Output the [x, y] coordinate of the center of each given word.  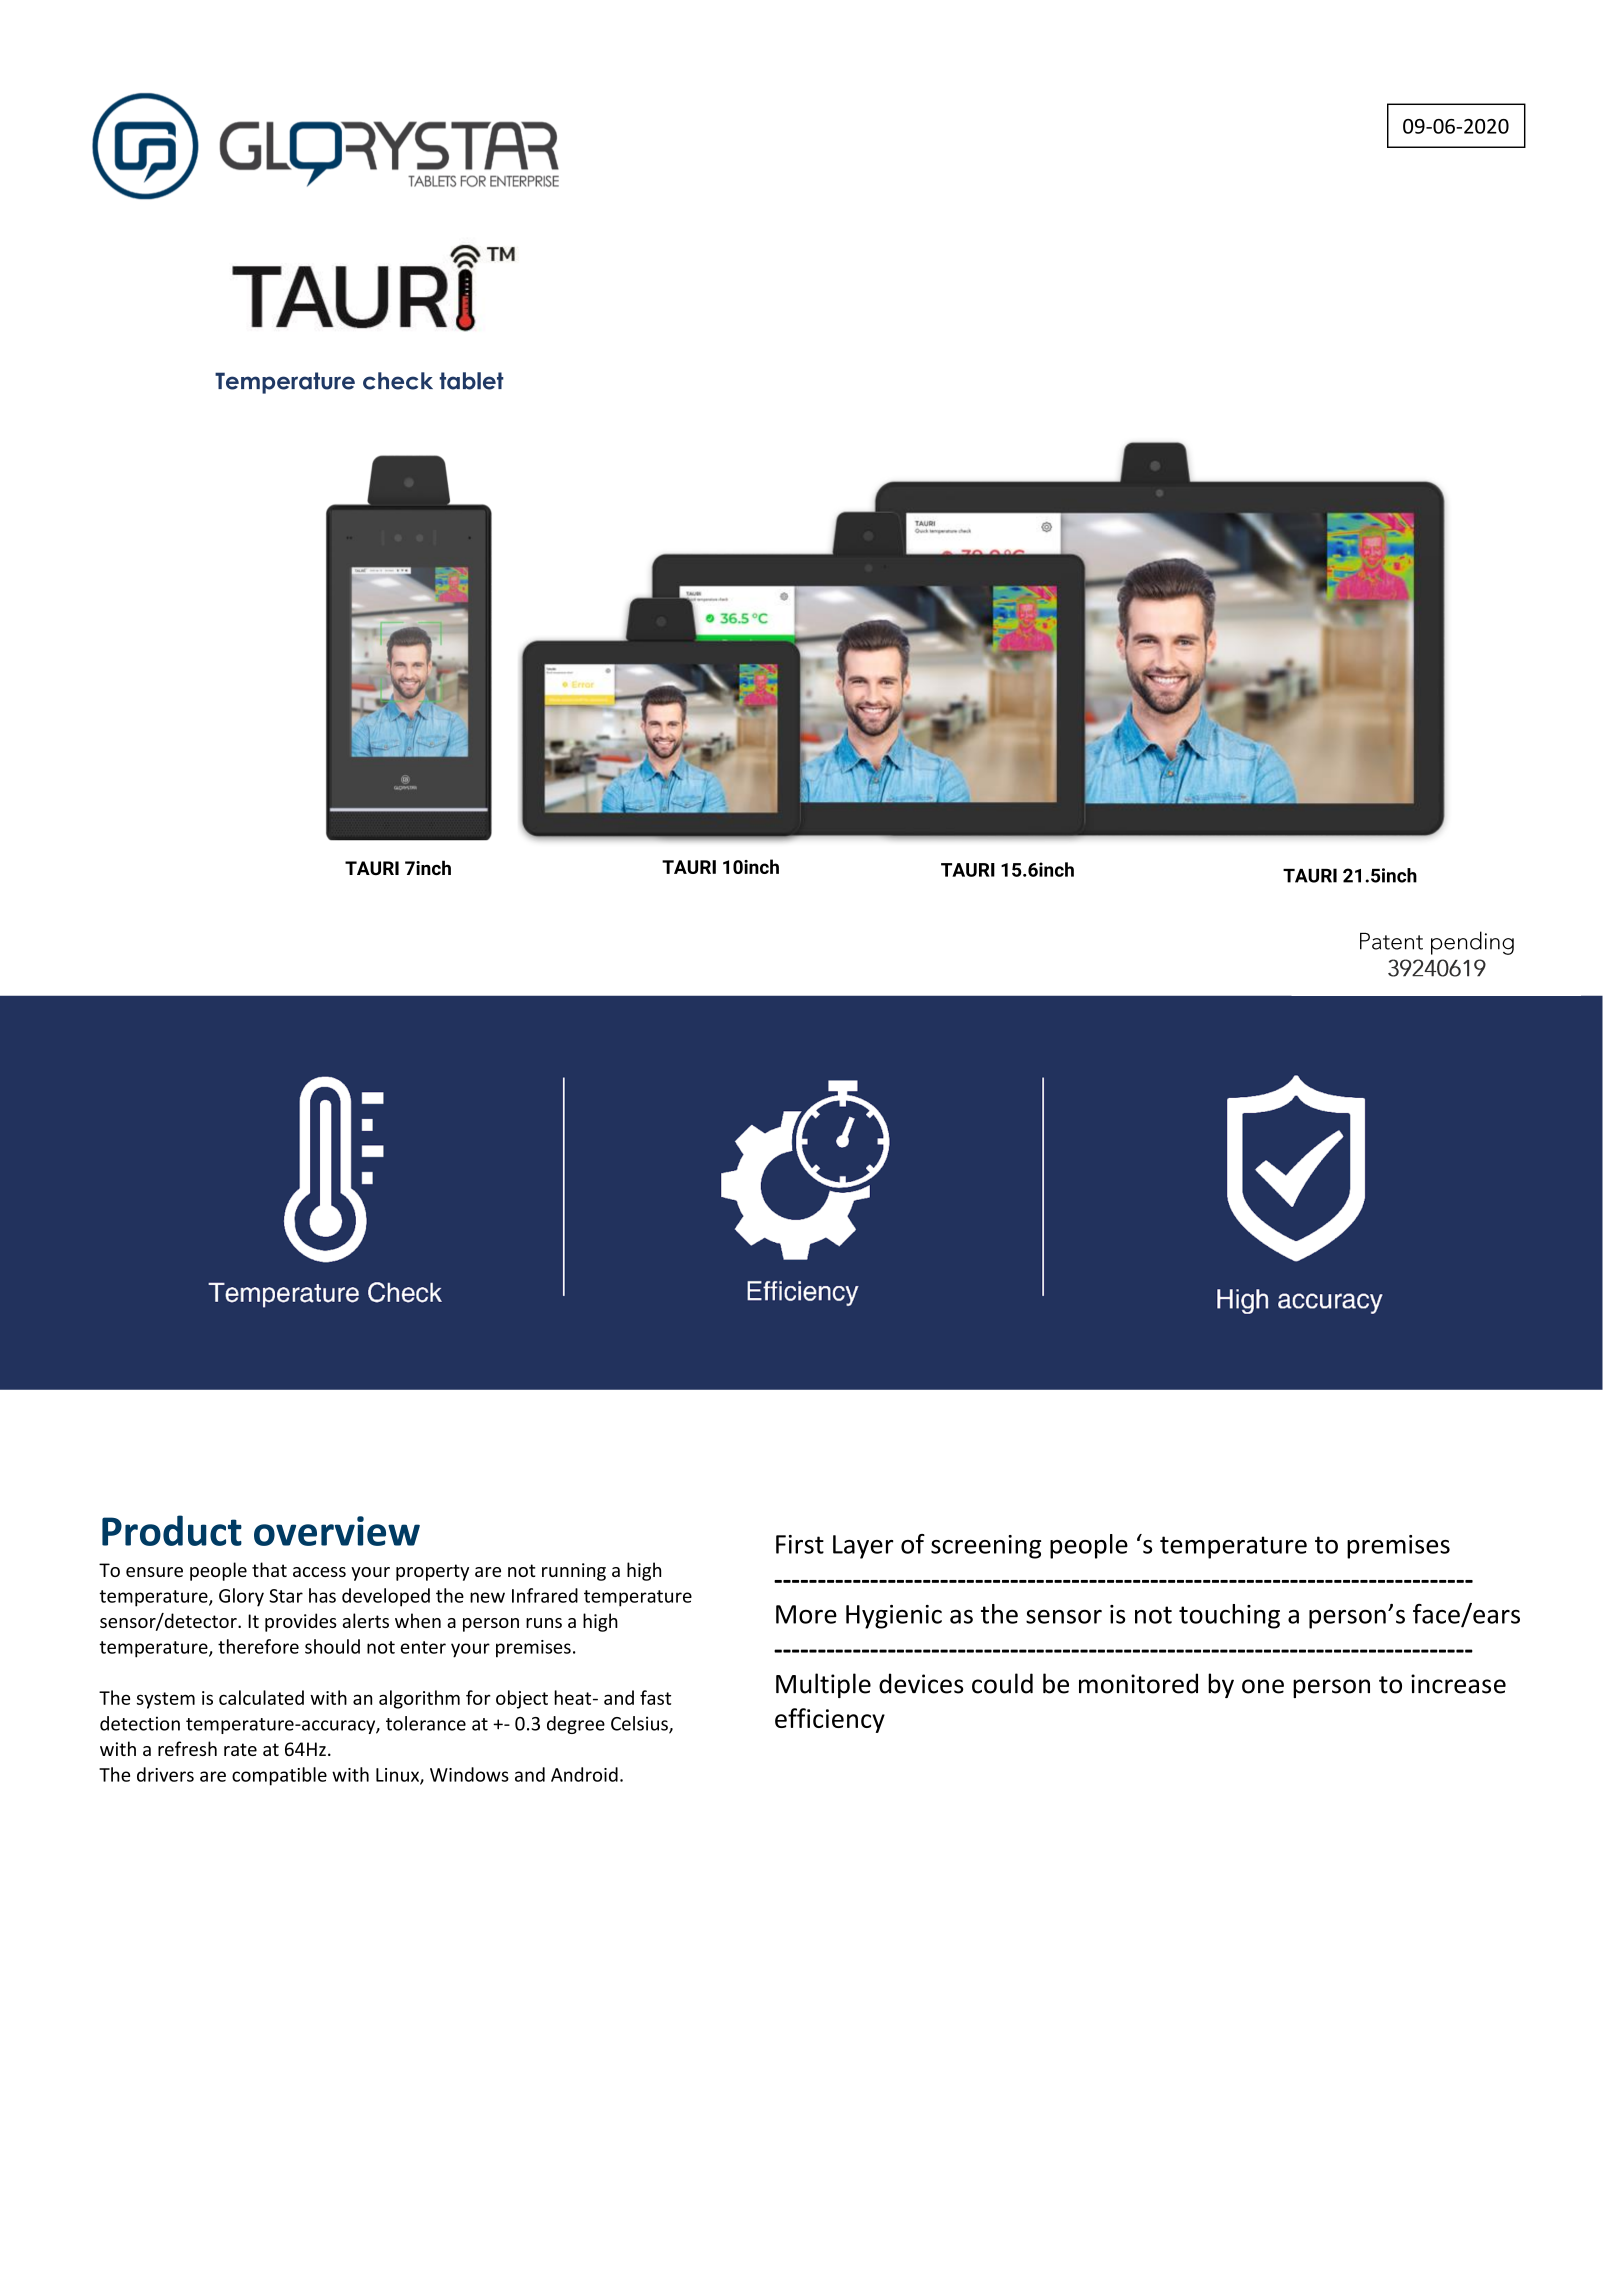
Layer [863, 1547]
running [574, 1572]
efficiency [830, 1720]
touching [1229, 1616]
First [800, 1544]
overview [337, 1531]
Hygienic [894, 1617]
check [398, 381]
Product [172, 1530]
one [1263, 1686]
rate [240, 1749]
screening [986, 1547]
